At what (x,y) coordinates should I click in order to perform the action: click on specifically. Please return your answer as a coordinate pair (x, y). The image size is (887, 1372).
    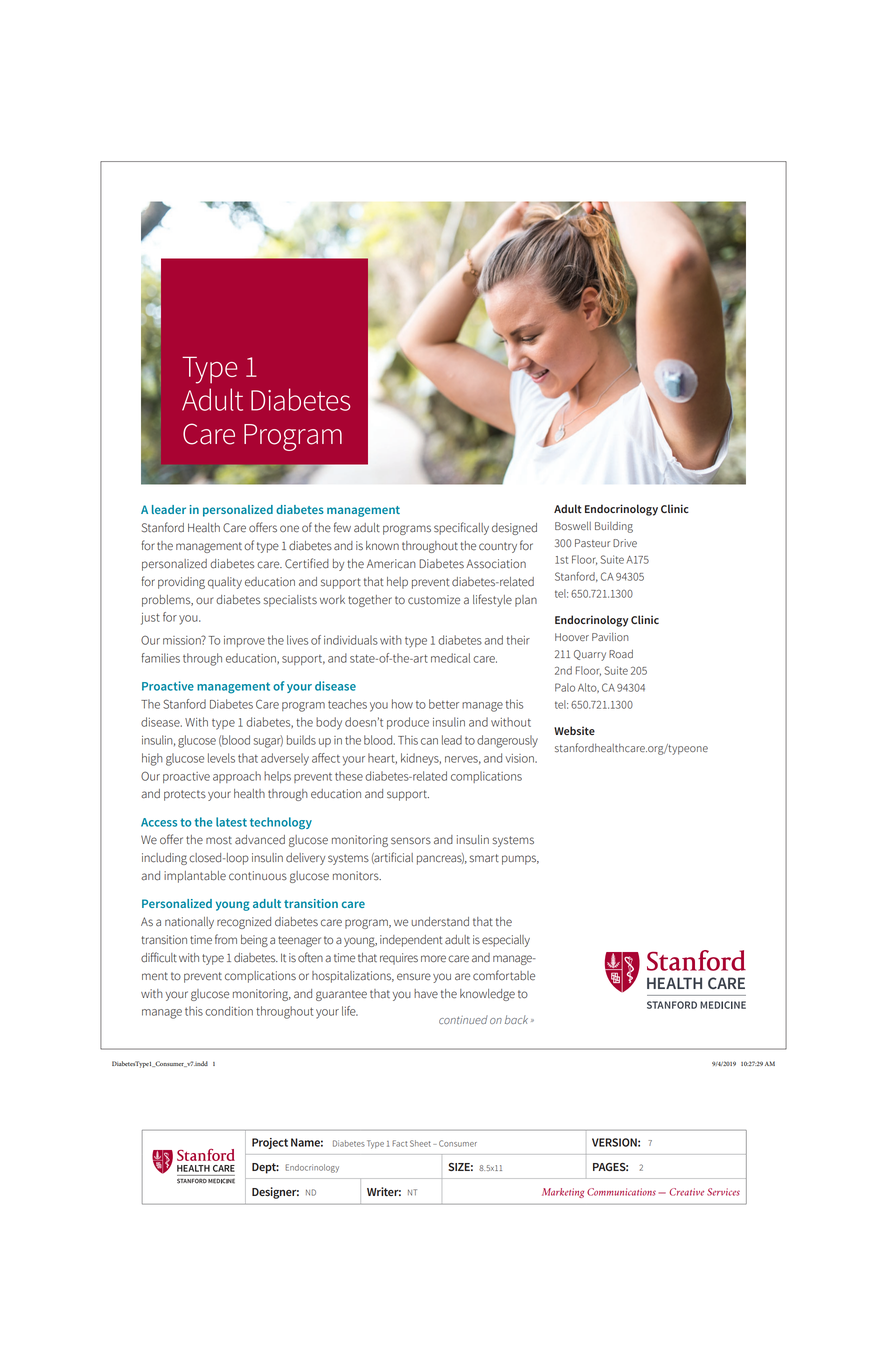
    Looking at the image, I should click on (461, 528).
